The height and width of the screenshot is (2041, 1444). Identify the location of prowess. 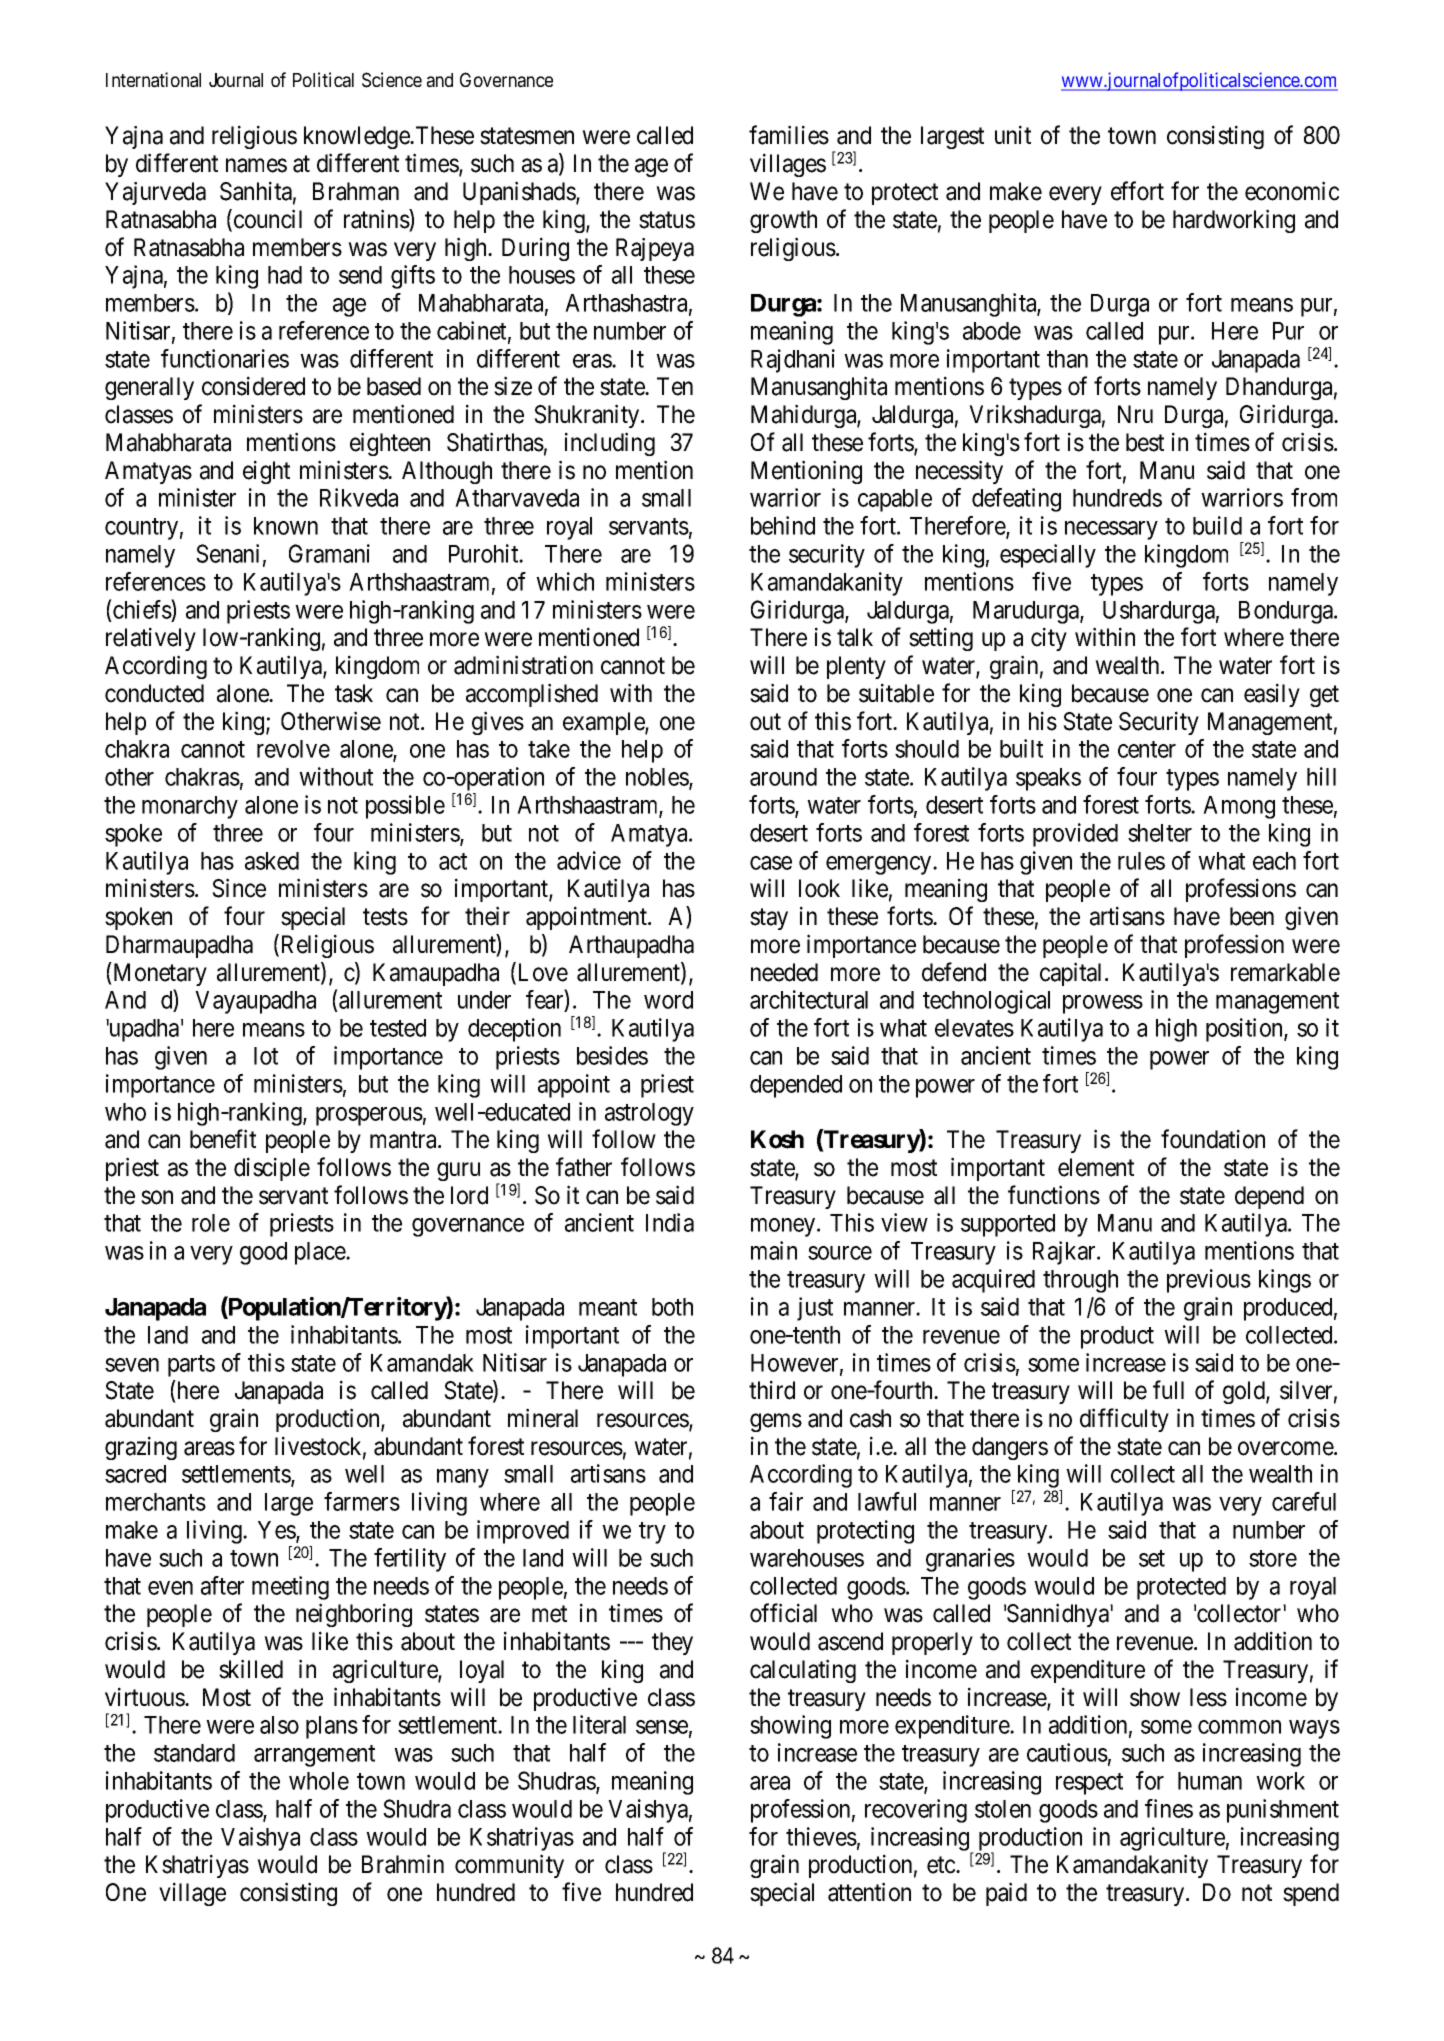
(1103, 1004).
